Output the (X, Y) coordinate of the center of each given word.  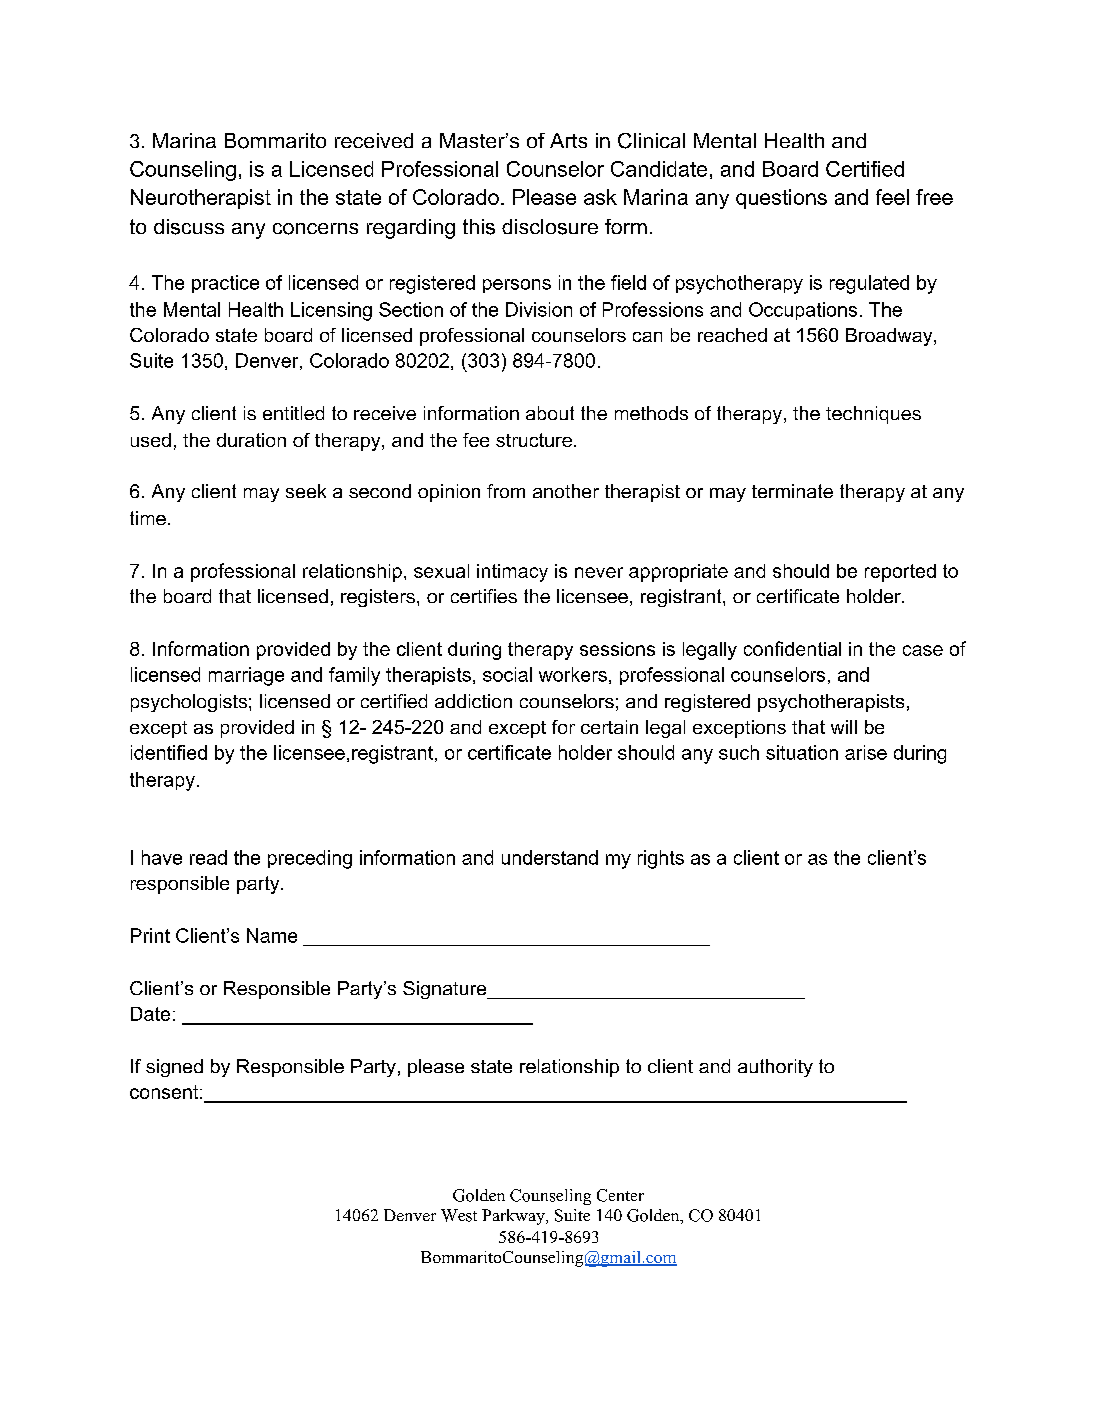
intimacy (512, 573)
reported (900, 573)
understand (550, 857)
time (148, 518)
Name (272, 935)
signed (174, 1068)
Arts (568, 140)
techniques (873, 415)
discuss (189, 227)
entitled (293, 413)
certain (609, 727)
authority (775, 1068)
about (550, 413)
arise (866, 752)
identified (169, 752)
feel (892, 197)
